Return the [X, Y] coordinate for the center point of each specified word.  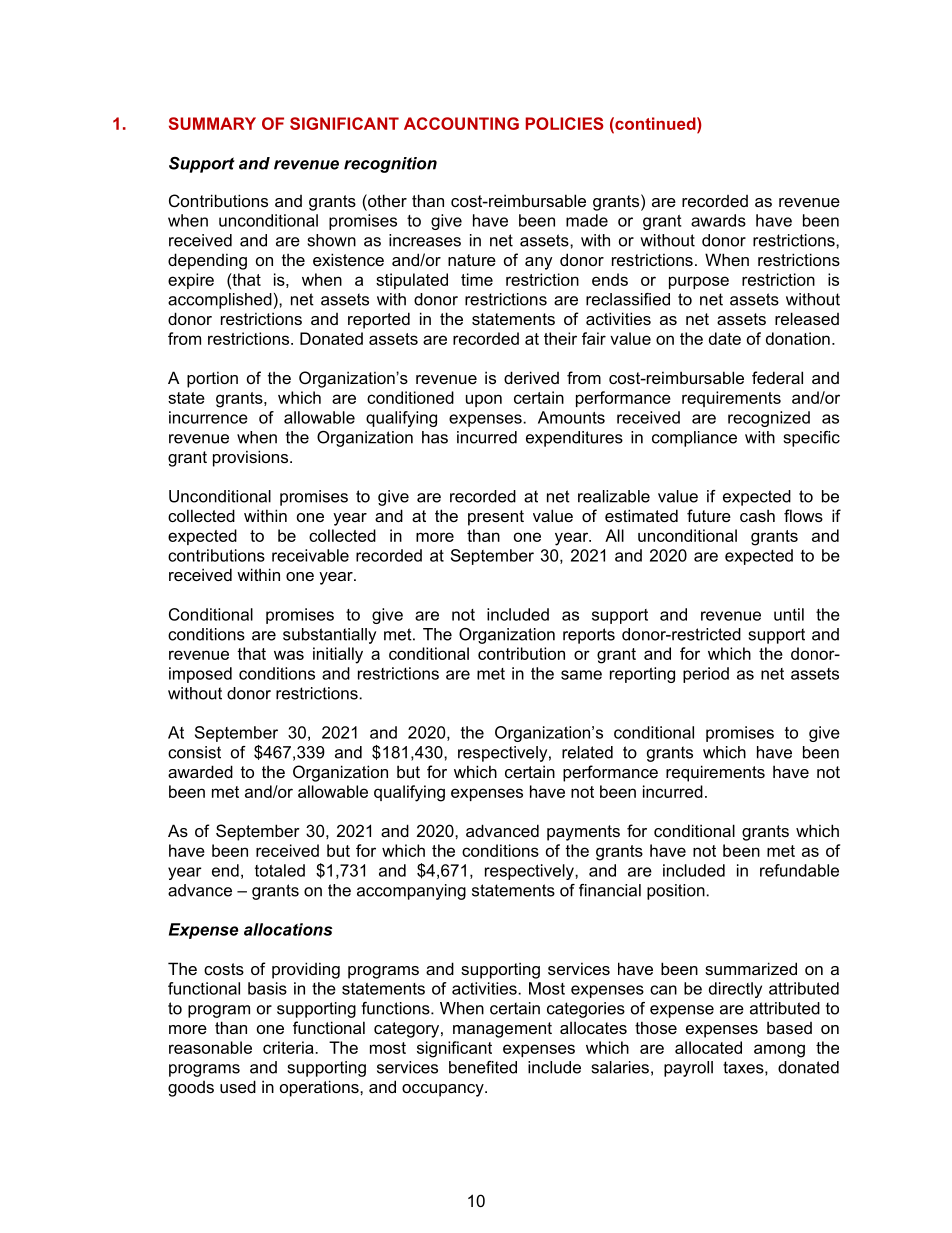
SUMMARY [212, 123]
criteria [289, 1047]
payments [583, 833]
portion [212, 379]
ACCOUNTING [461, 123]
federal [777, 377]
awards [718, 220]
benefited [483, 1067]
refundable [799, 870]
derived [531, 377]
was [289, 655]
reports [589, 636]
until [789, 614]
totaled [280, 870]
